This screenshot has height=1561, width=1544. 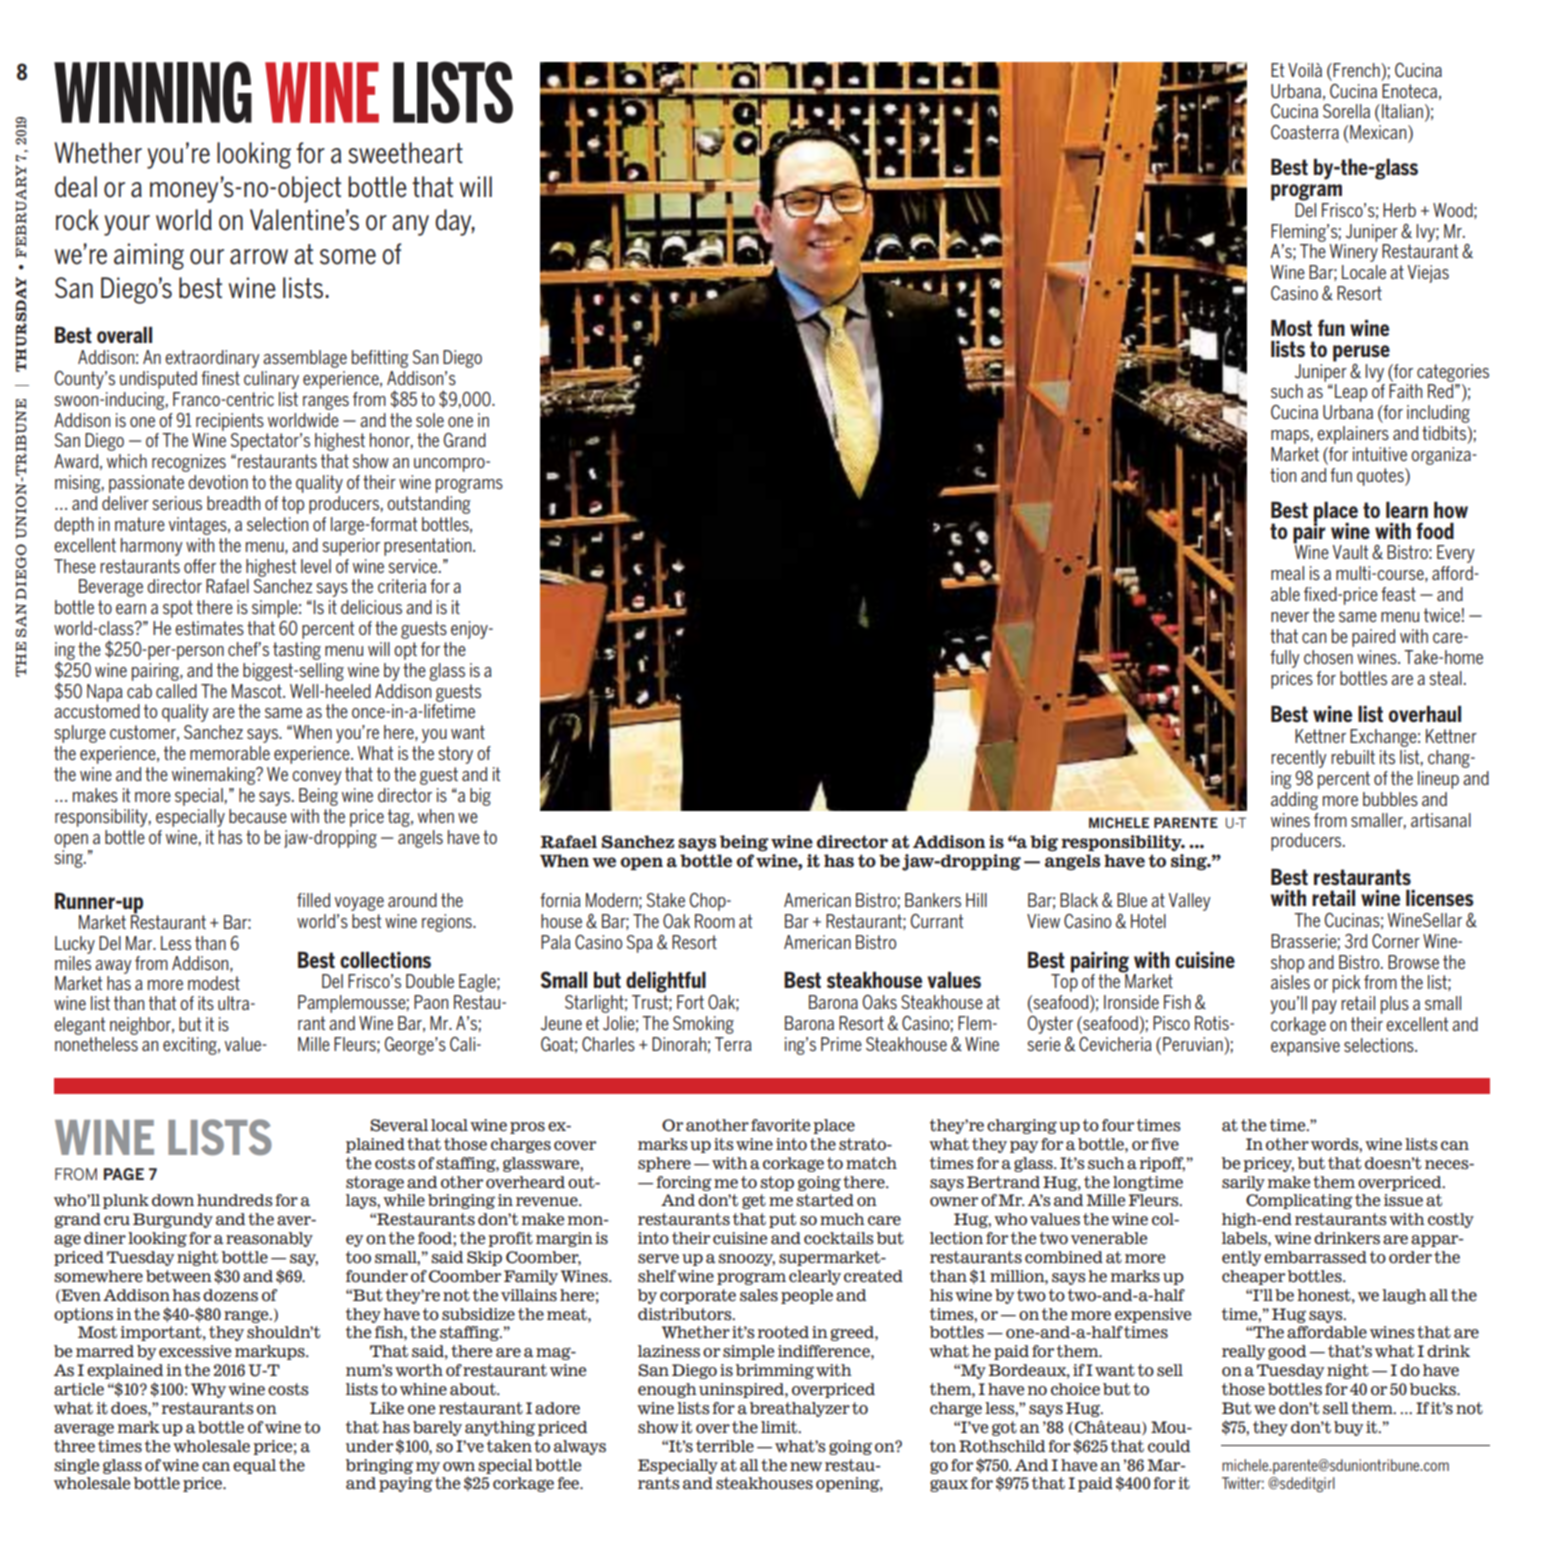 I want to click on adding, so click(x=1294, y=801).
